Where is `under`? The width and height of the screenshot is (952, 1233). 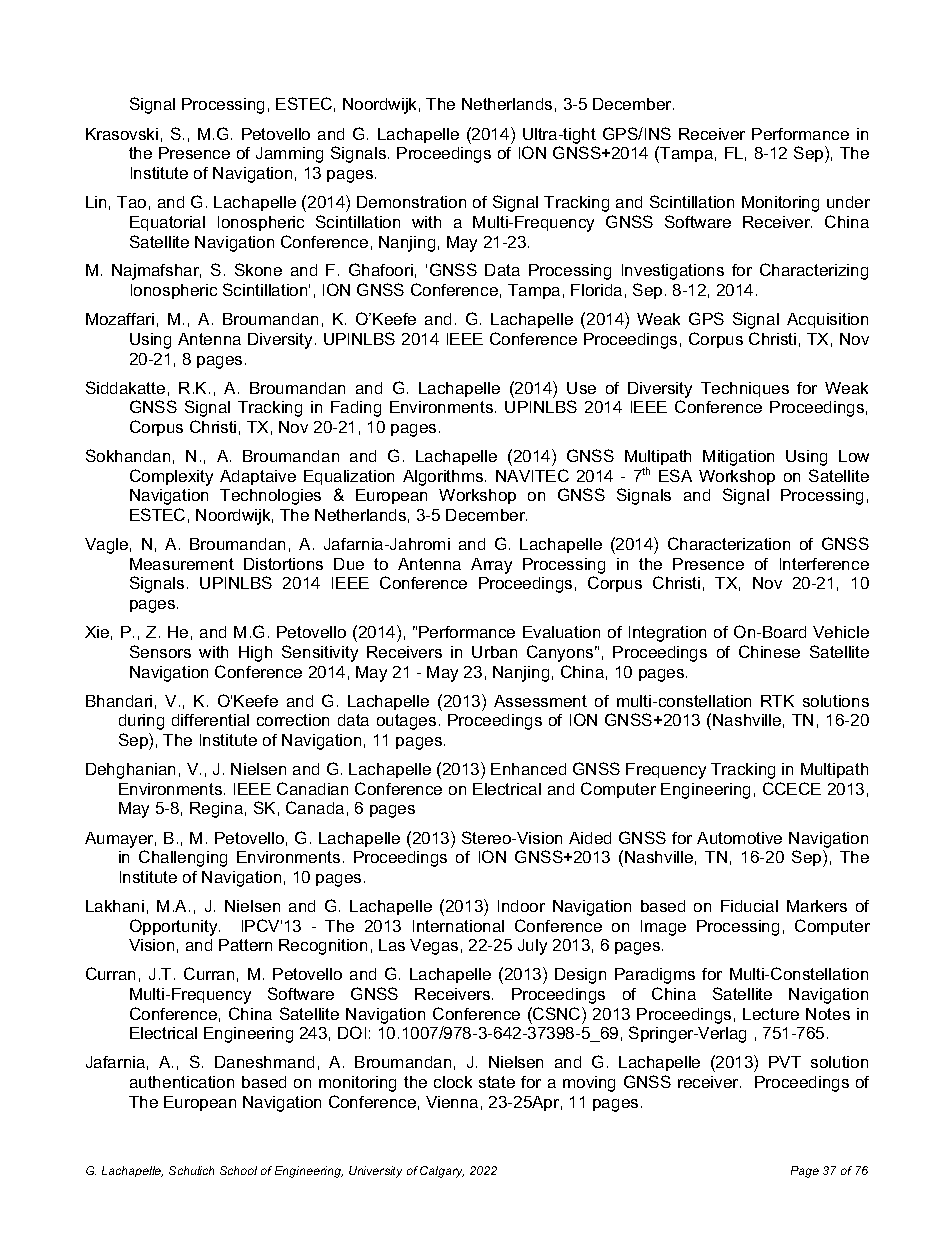
under is located at coordinates (848, 202).
